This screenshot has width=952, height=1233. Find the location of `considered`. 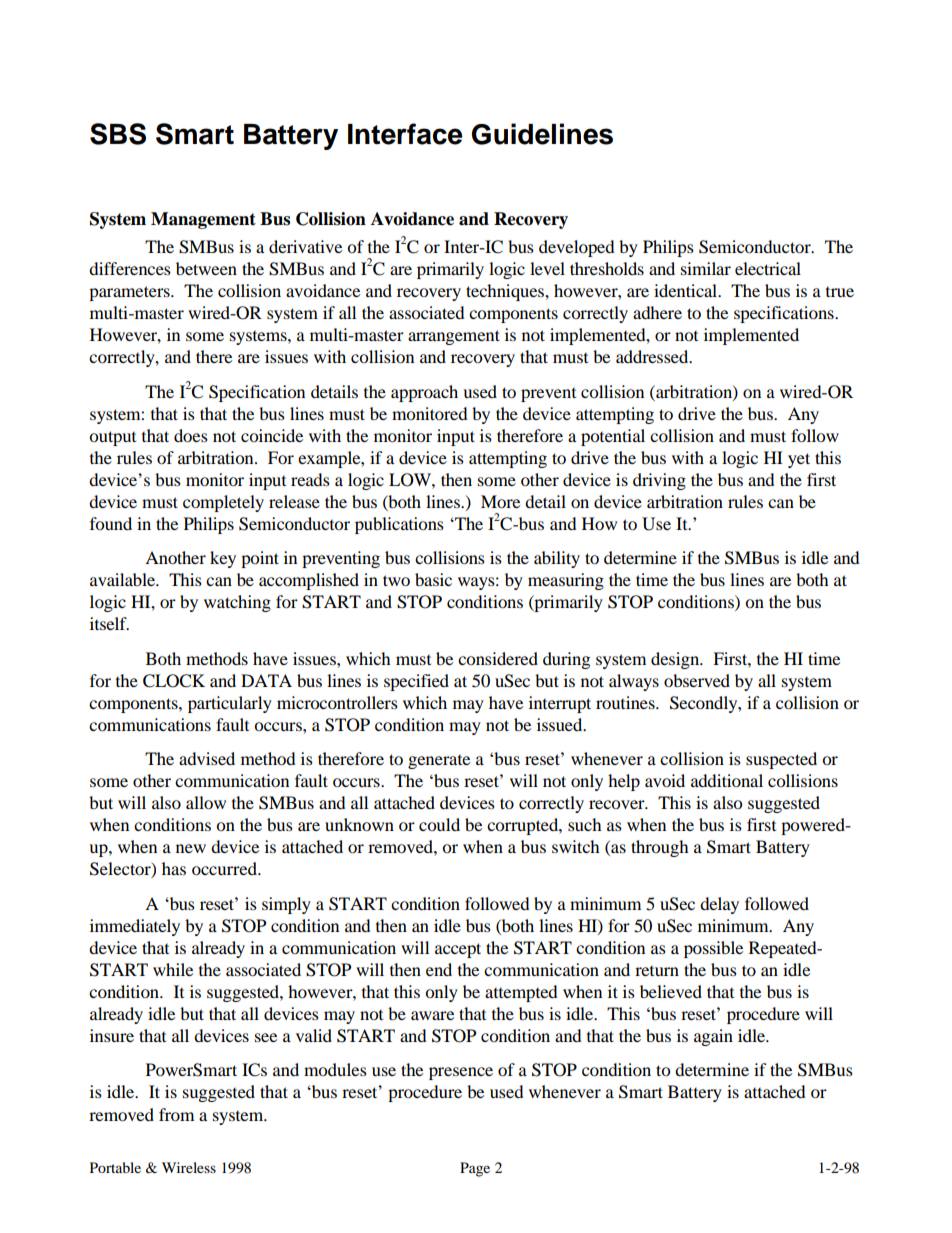

considered is located at coordinates (498, 658).
